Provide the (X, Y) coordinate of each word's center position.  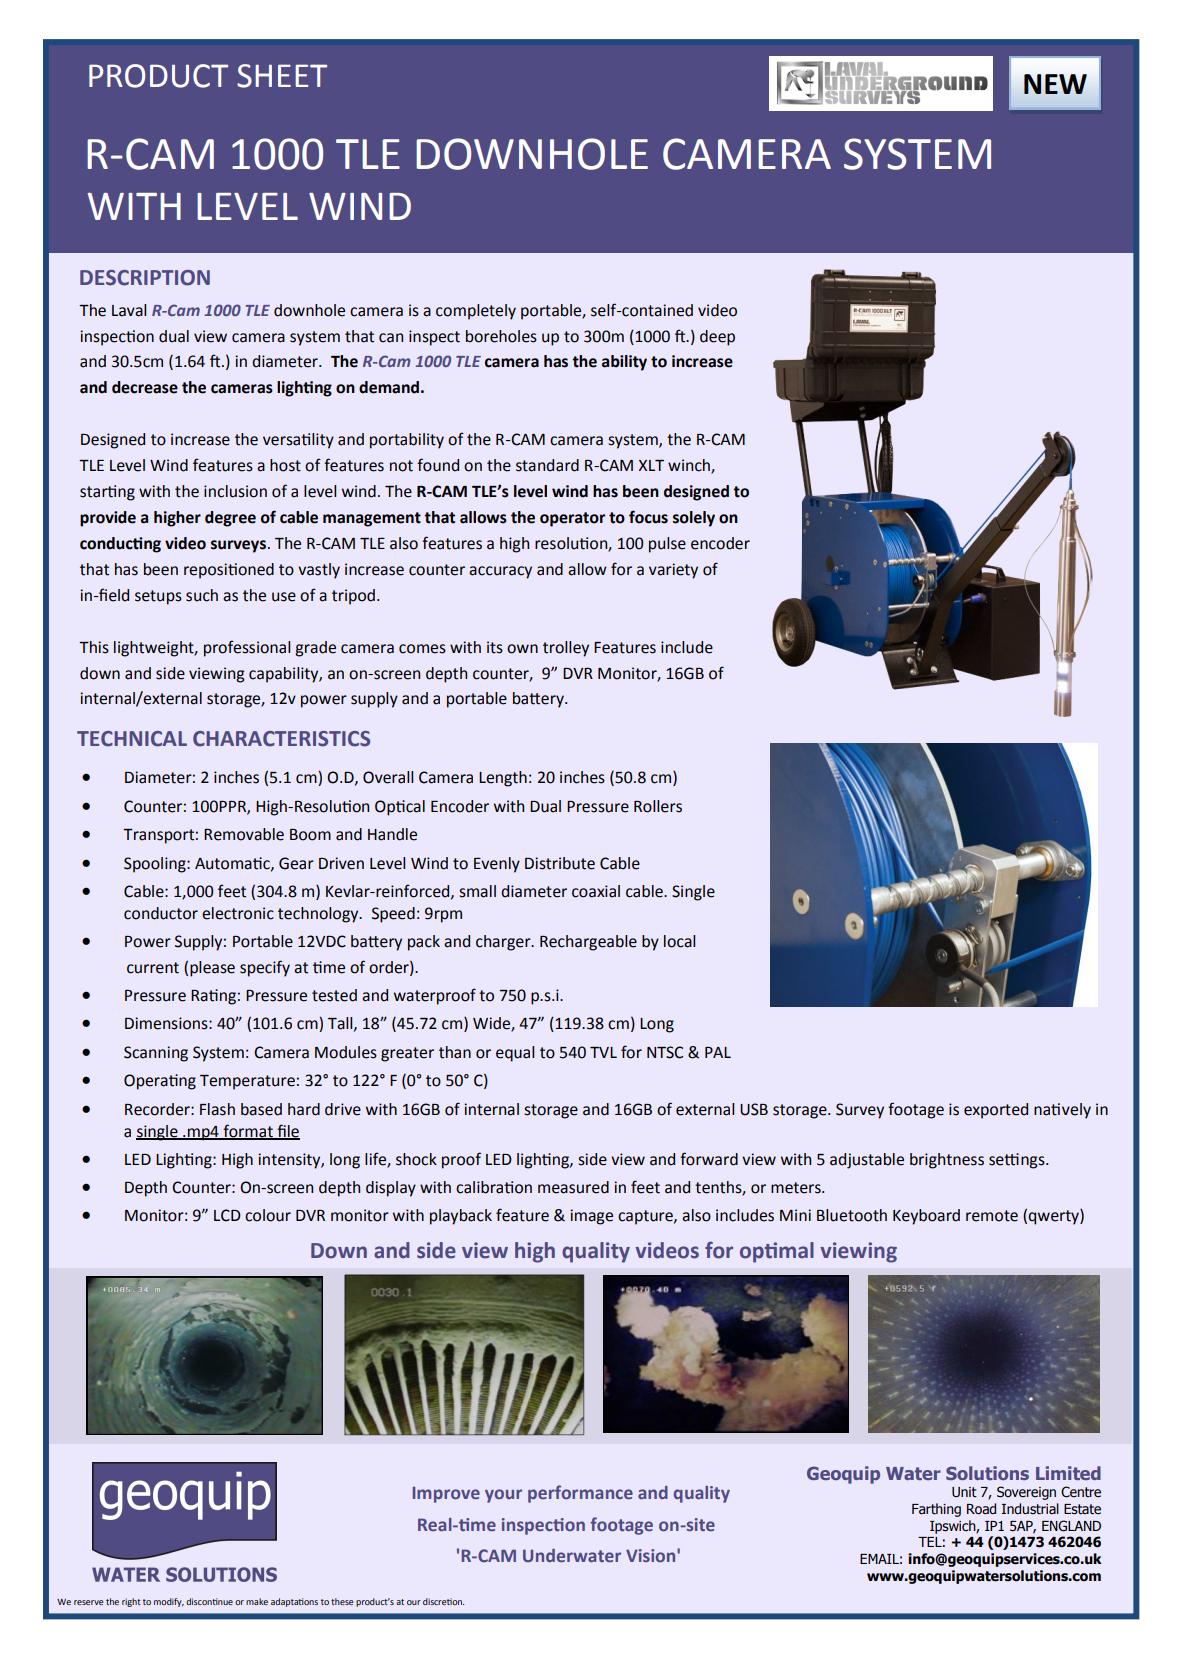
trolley (566, 649)
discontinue (209, 1601)
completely (476, 312)
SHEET (282, 76)
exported (996, 1111)
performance (580, 1494)
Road (981, 1509)
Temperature (247, 1082)
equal (515, 1054)
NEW (1055, 84)
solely (694, 519)
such (202, 595)
